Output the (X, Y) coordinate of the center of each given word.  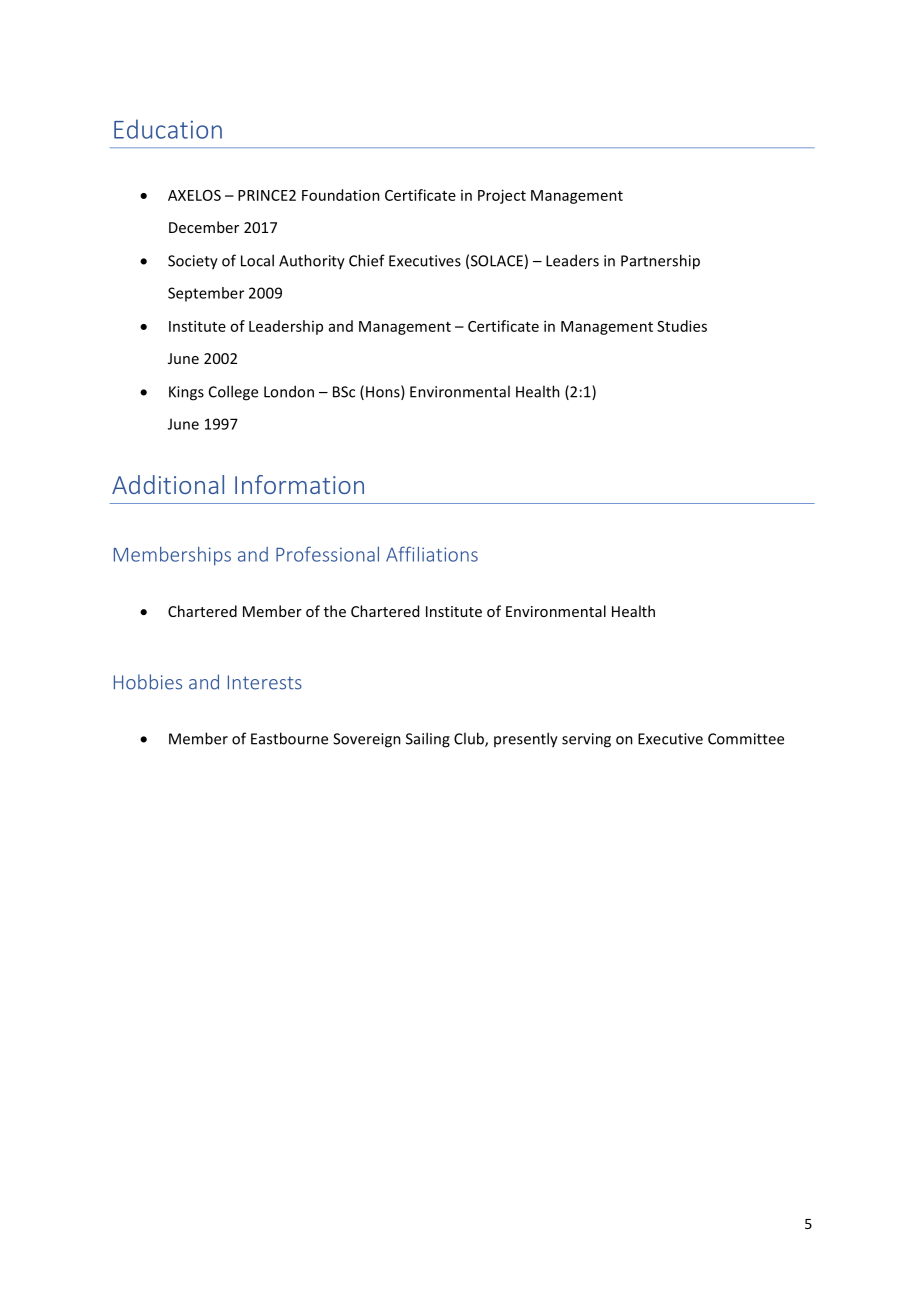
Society (193, 262)
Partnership (660, 262)
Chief (367, 260)
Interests (265, 682)
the (335, 611)
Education (168, 129)
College (233, 393)
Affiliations (432, 554)
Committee (746, 739)
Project (502, 196)
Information (299, 484)
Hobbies (148, 682)
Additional (168, 484)
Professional (327, 554)
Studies (682, 326)
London (289, 391)
